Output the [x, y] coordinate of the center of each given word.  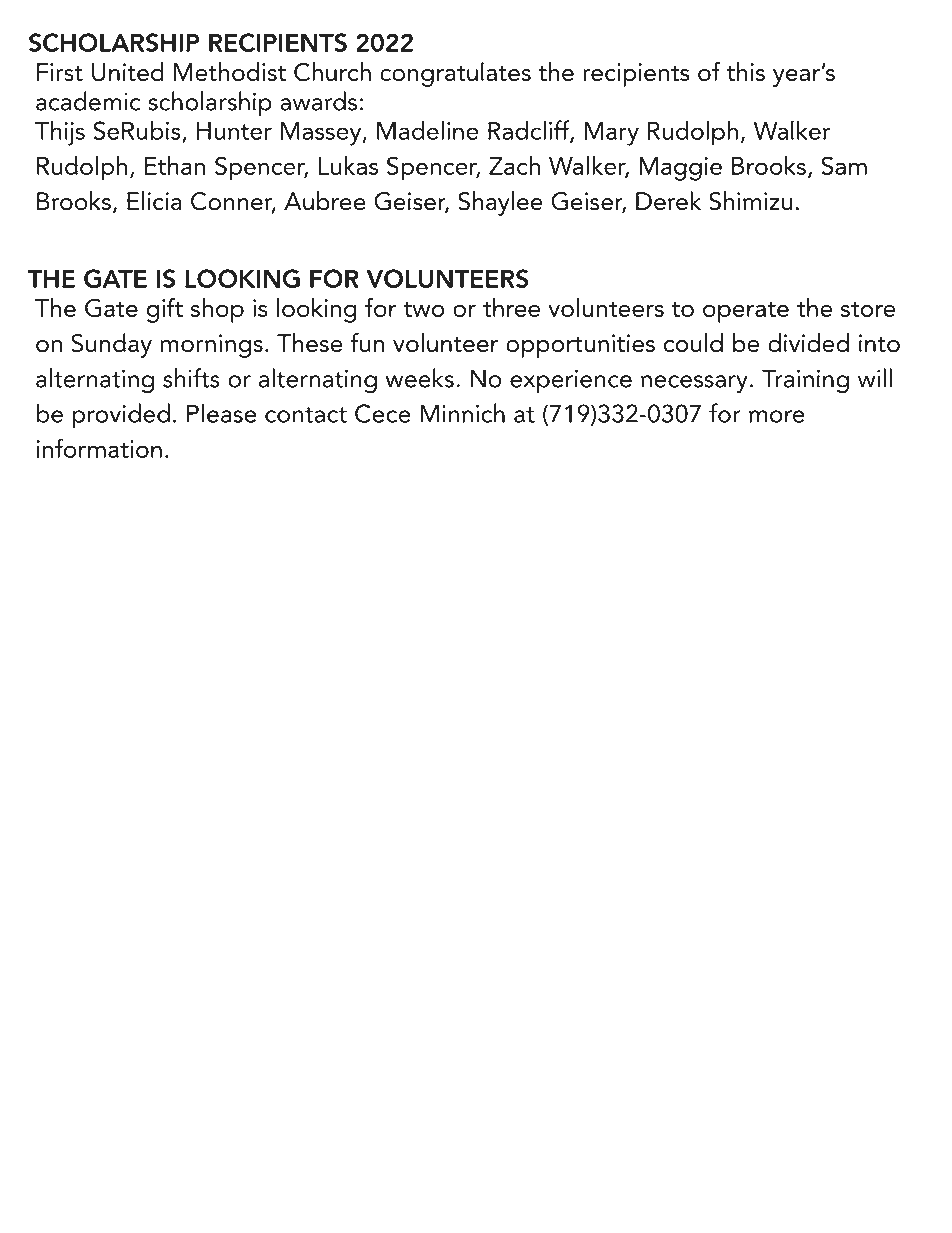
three [511, 307]
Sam [844, 165]
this [745, 71]
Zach [514, 165]
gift [164, 310]
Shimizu [750, 201]
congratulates [455, 74]
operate [746, 312]
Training [805, 381]
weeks [420, 378]
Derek [668, 201]
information [99, 448]
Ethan [175, 165]
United [128, 72]
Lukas [348, 165]
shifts [191, 378]
